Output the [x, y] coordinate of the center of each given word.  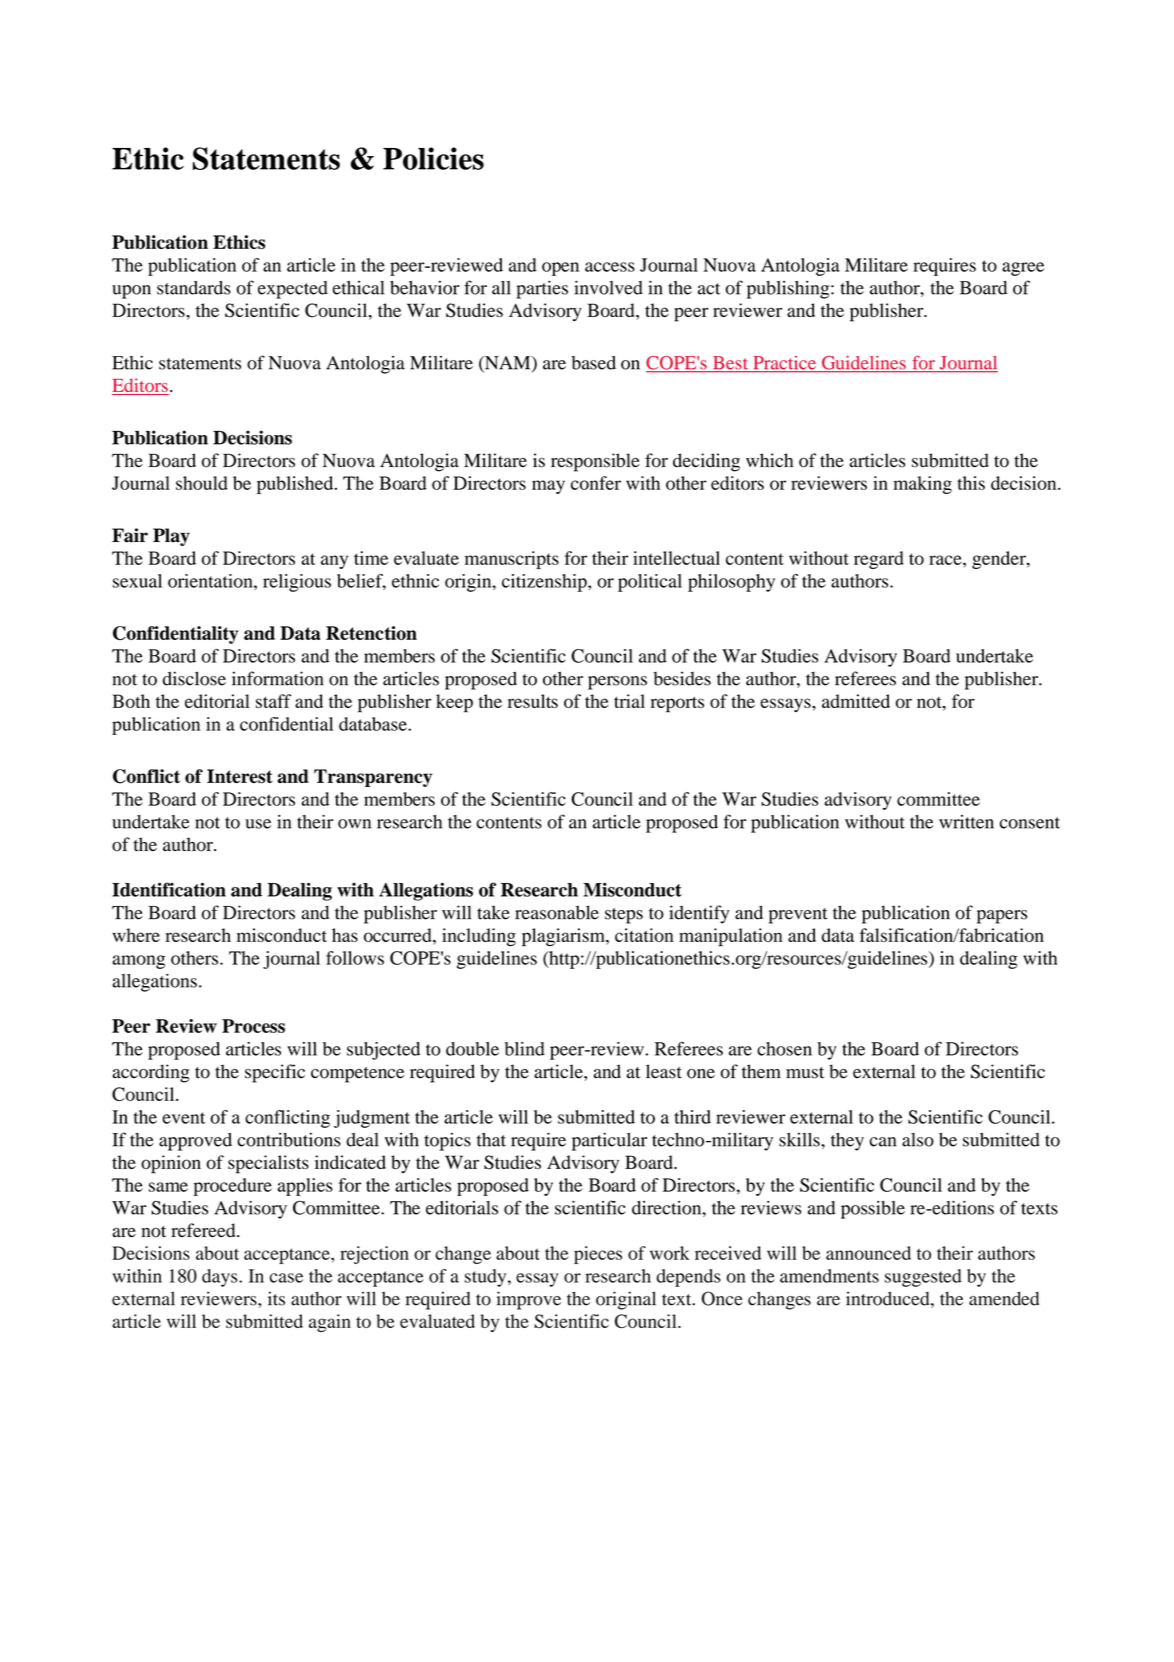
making [922, 485]
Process [253, 1026]
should [202, 483]
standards [194, 288]
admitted [856, 701]
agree [1023, 269]
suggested [923, 1278]
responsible [595, 462]
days [221, 1278]
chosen [784, 1049]
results [533, 701]
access [610, 267]
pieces [598, 1255]
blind [525, 1049]
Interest [240, 776]
